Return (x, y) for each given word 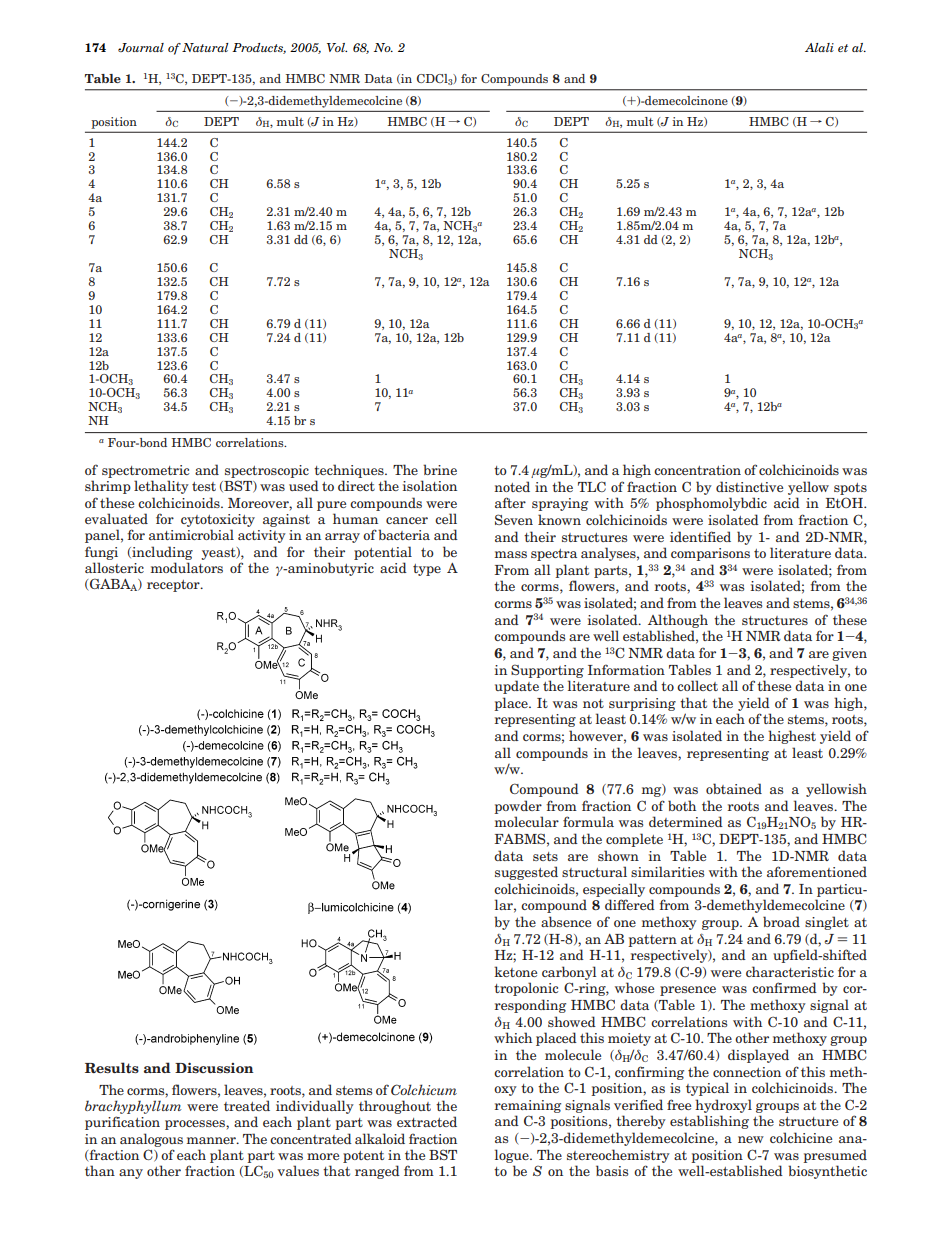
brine (440, 469)
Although (678, 621)
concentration (697, 470)
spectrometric (145, 471)
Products (259, 48)
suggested (526, 873)
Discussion (214, 1067)
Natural (205, 47)
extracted (427, 1121)
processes (196, 1125)
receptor (174, 586)
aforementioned (817, 871)
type (427, 570)
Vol (337, 47)
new (751, 1139)
